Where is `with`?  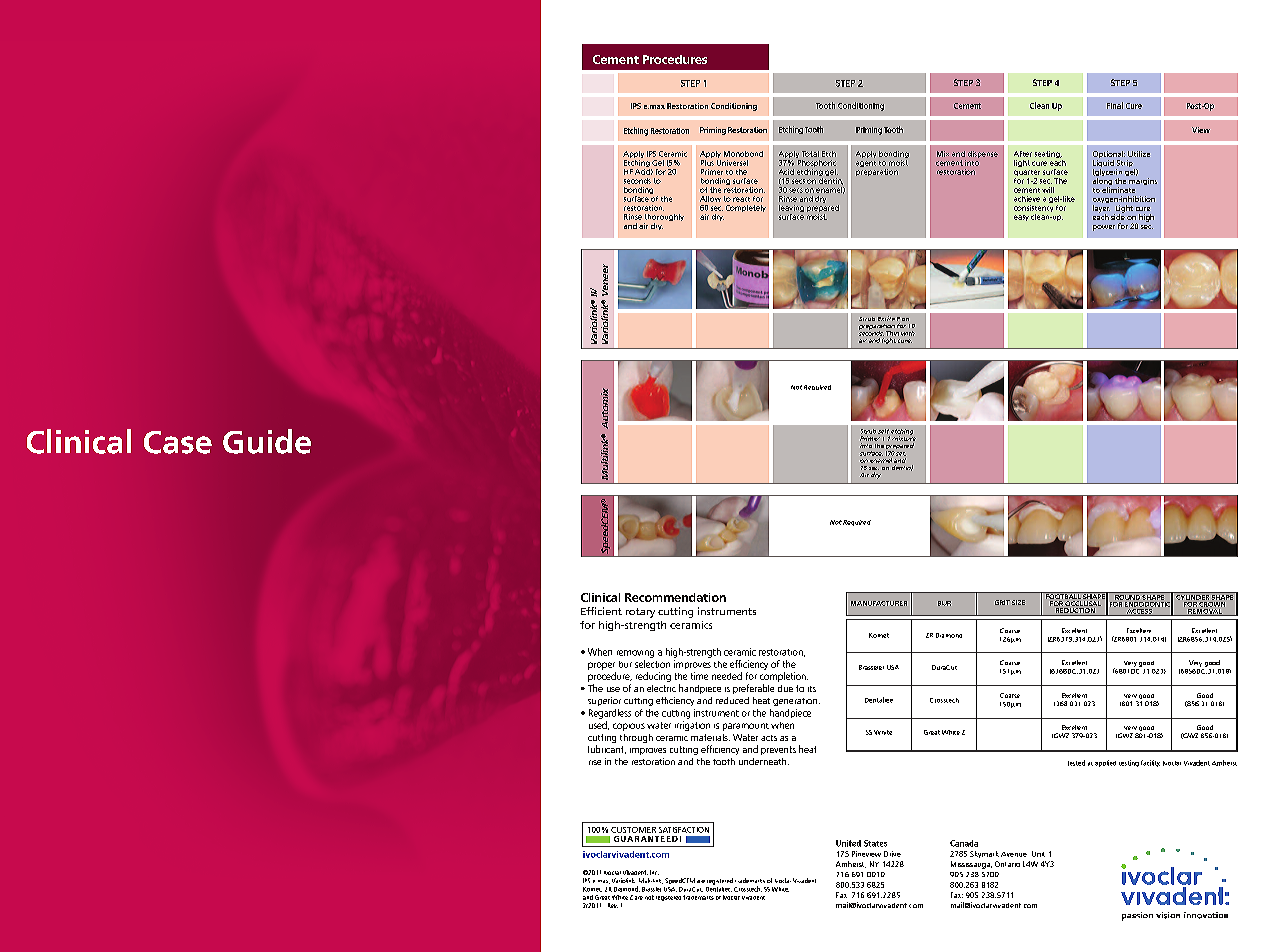 with is located at coordinates (908, 333).
